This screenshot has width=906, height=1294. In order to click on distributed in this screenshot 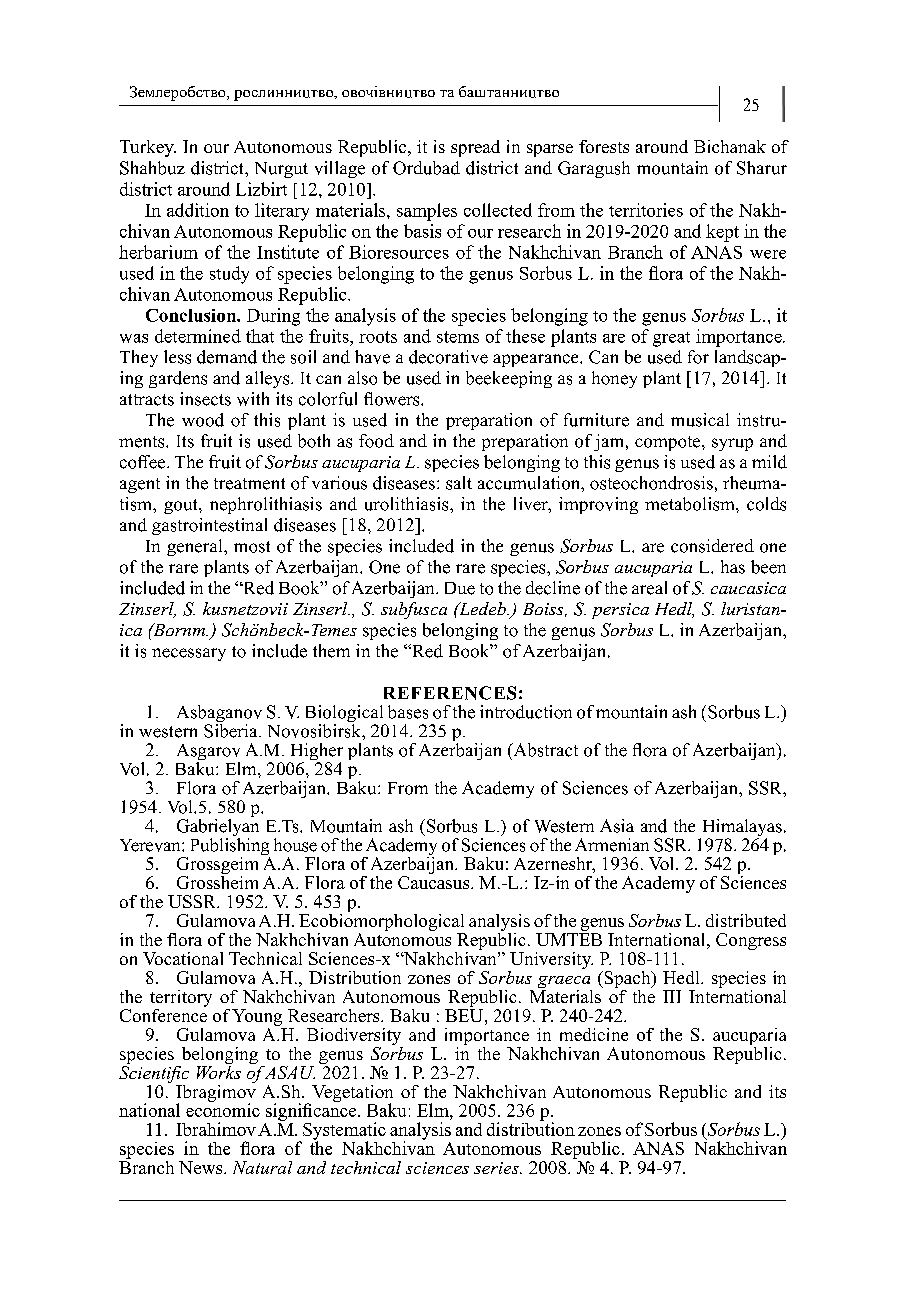, I will do `click(746, 920)`.
